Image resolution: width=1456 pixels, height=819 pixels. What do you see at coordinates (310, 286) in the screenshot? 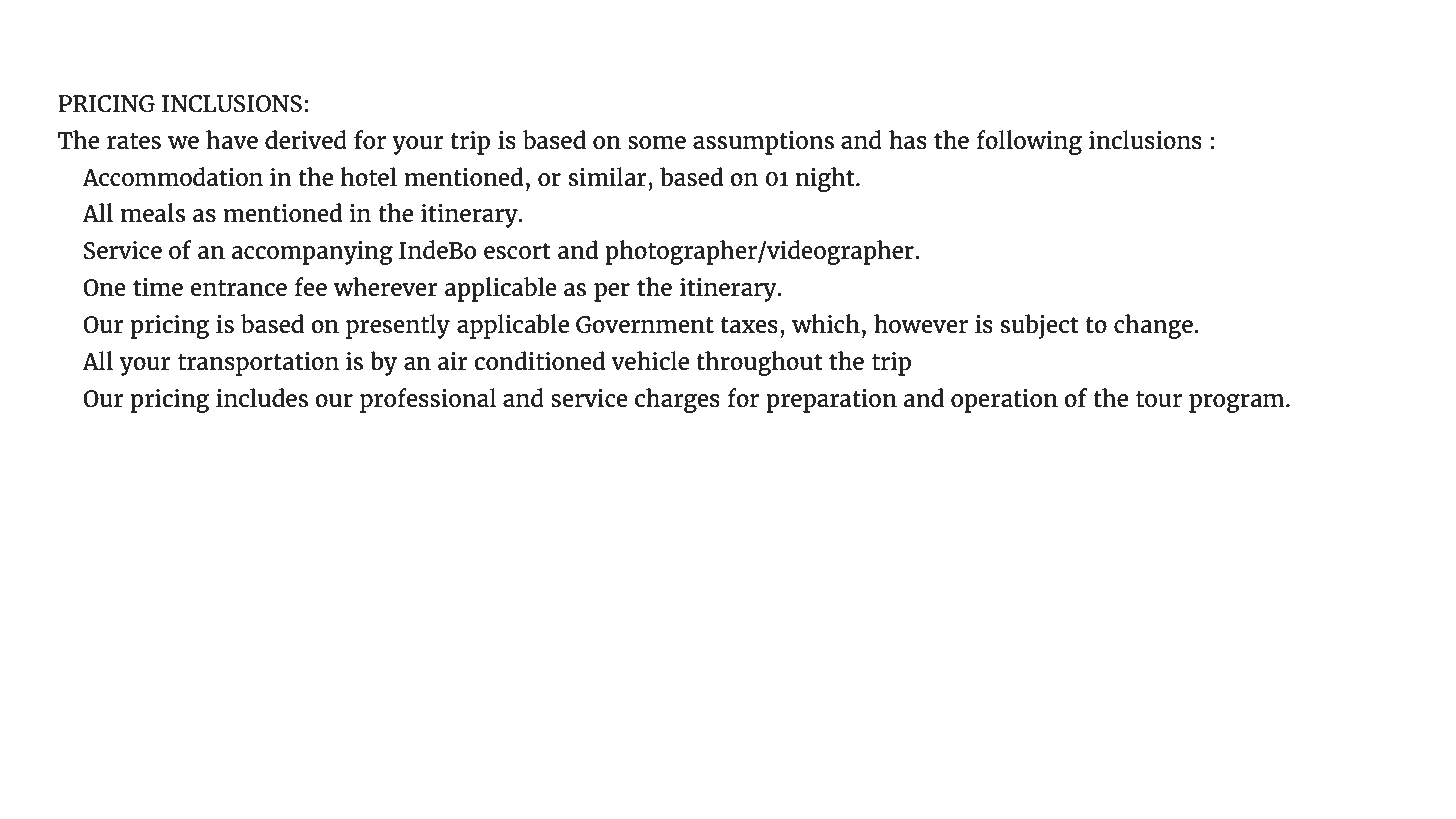
I see `fee` at bounding box center [310, 286].
